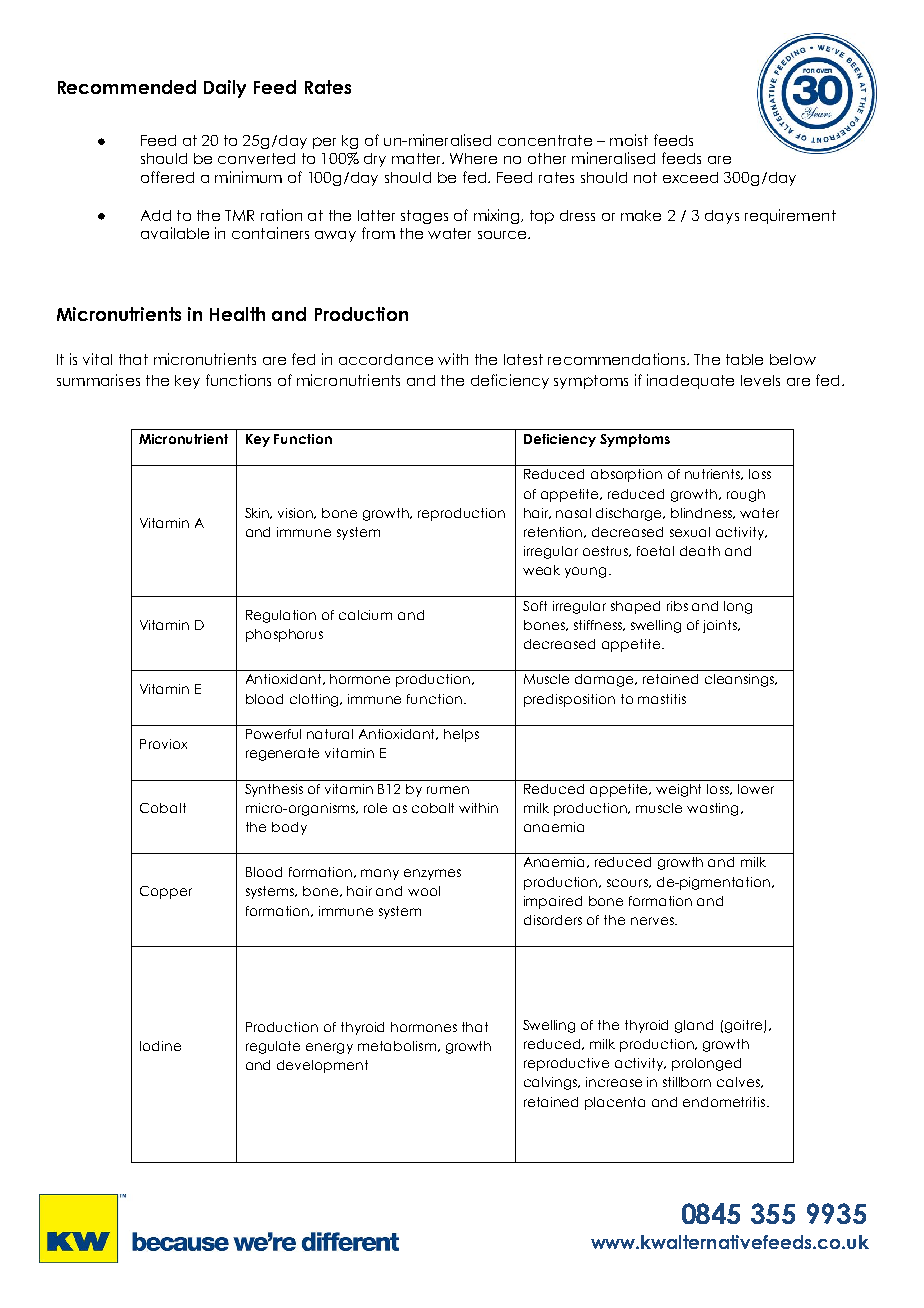 This screenshot has height=1308, width=924. What do you see at coordinates (397, 1046) in the screenshot?
I see `metabolism` at bounding box center [397, 1046].
